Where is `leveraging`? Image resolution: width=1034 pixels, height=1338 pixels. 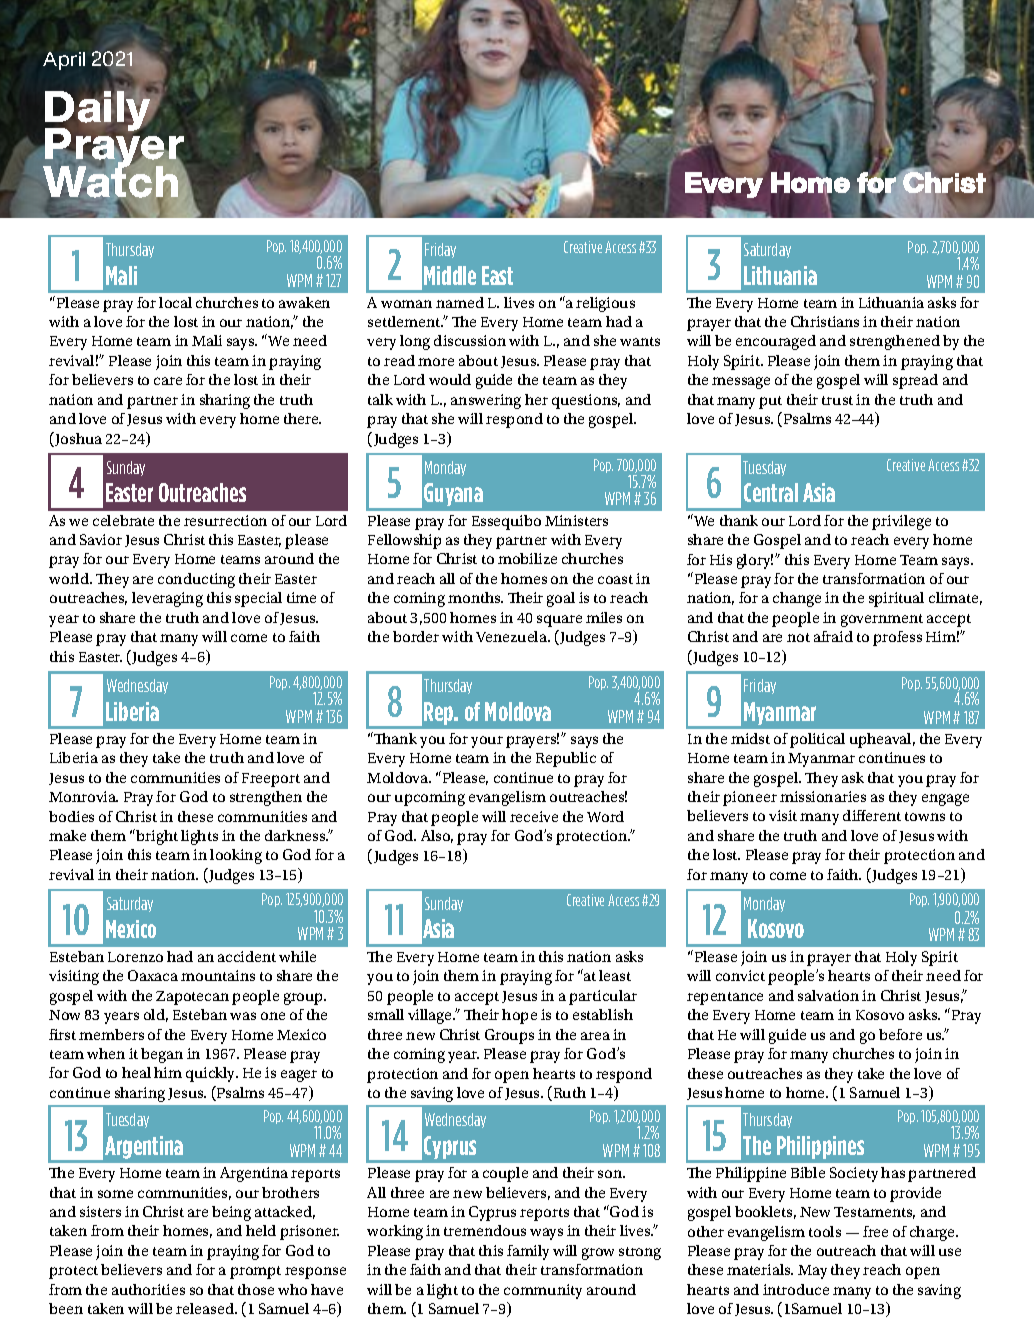 leveraging is located at coordinates (167, 599).
